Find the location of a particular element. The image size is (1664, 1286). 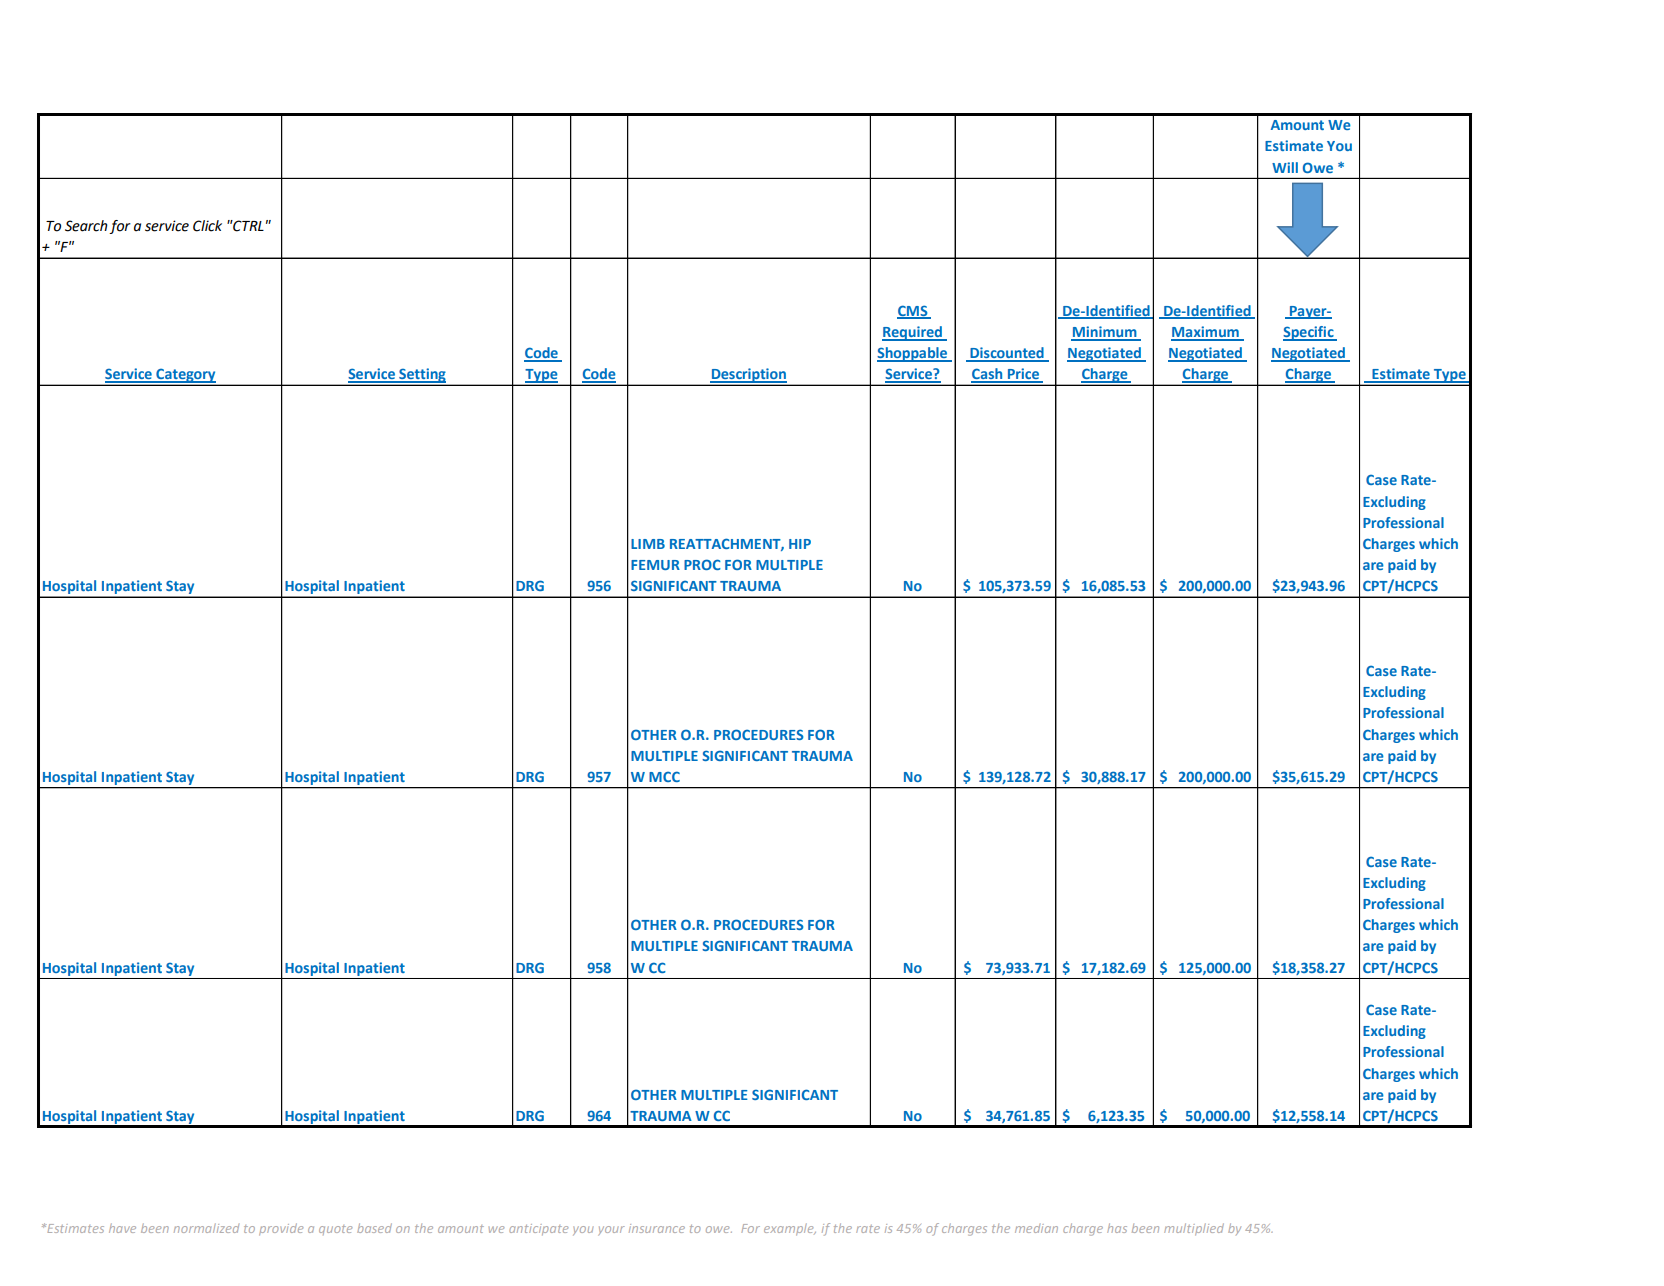

normalized is located at coordinates (206, 1228).
